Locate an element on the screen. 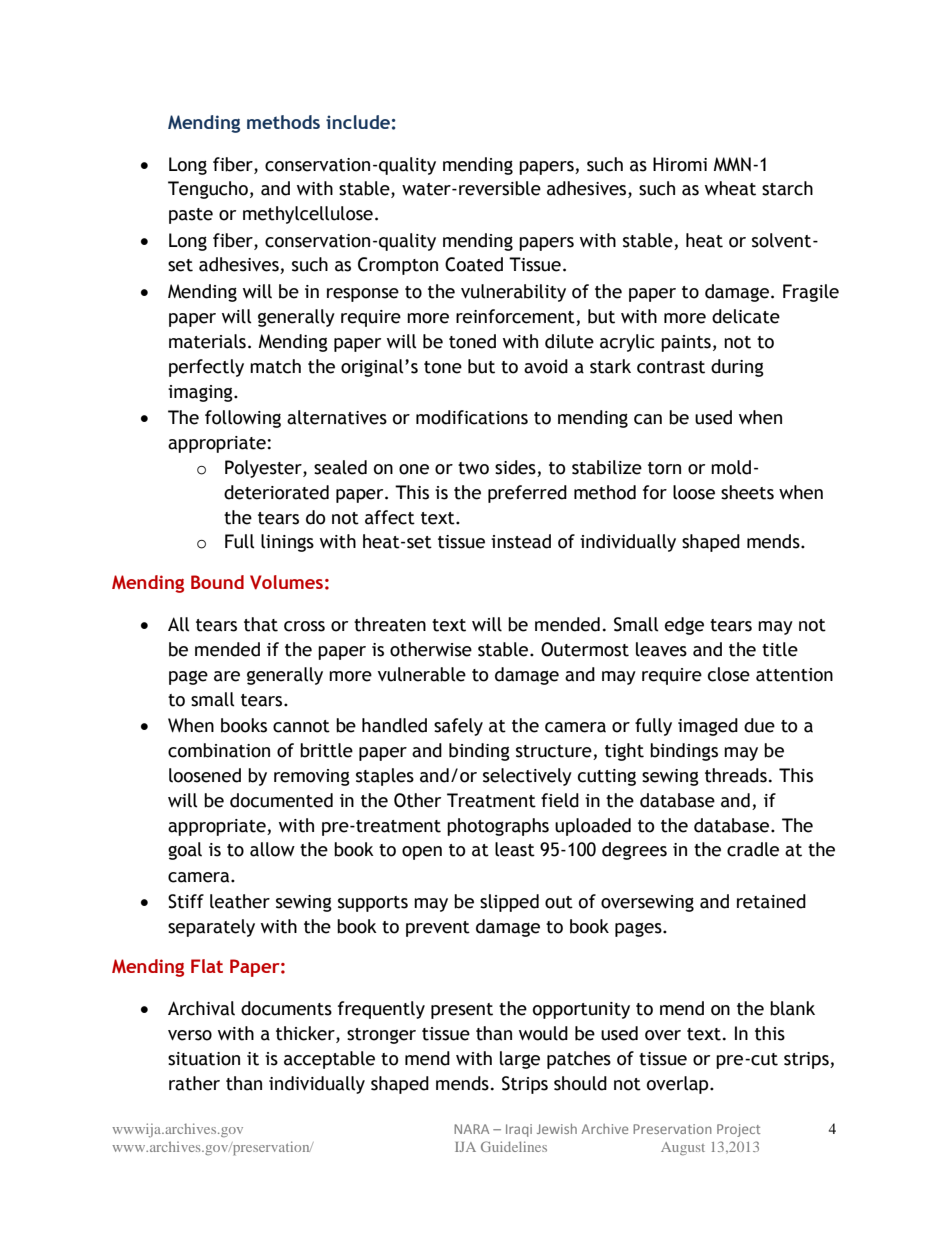 Image resolution: width=952 pixels, height=1233 pixels. Outermost is located at coordinates (585, 649).
